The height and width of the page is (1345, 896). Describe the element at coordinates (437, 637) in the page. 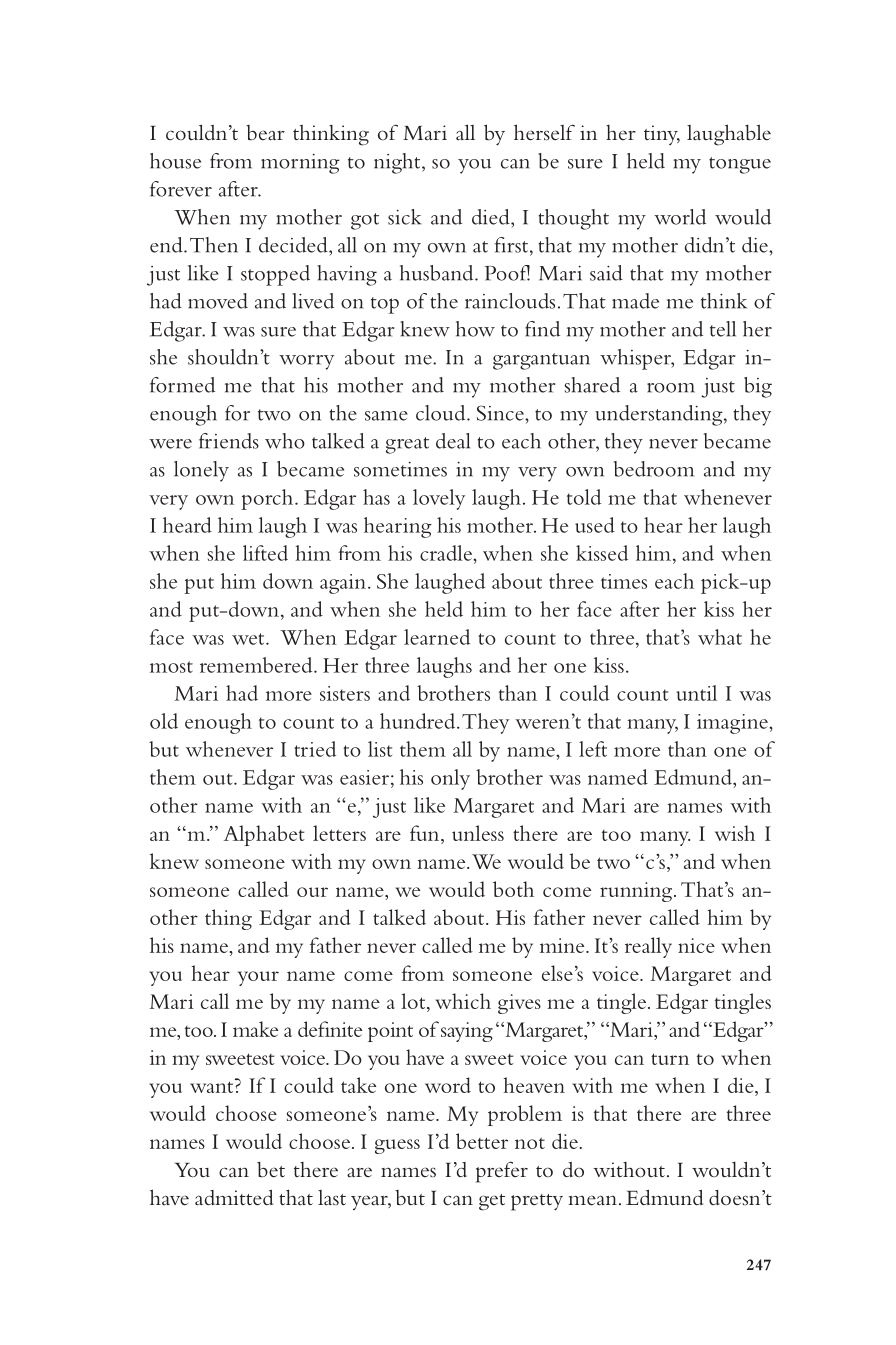

I see `learned` at that location.
